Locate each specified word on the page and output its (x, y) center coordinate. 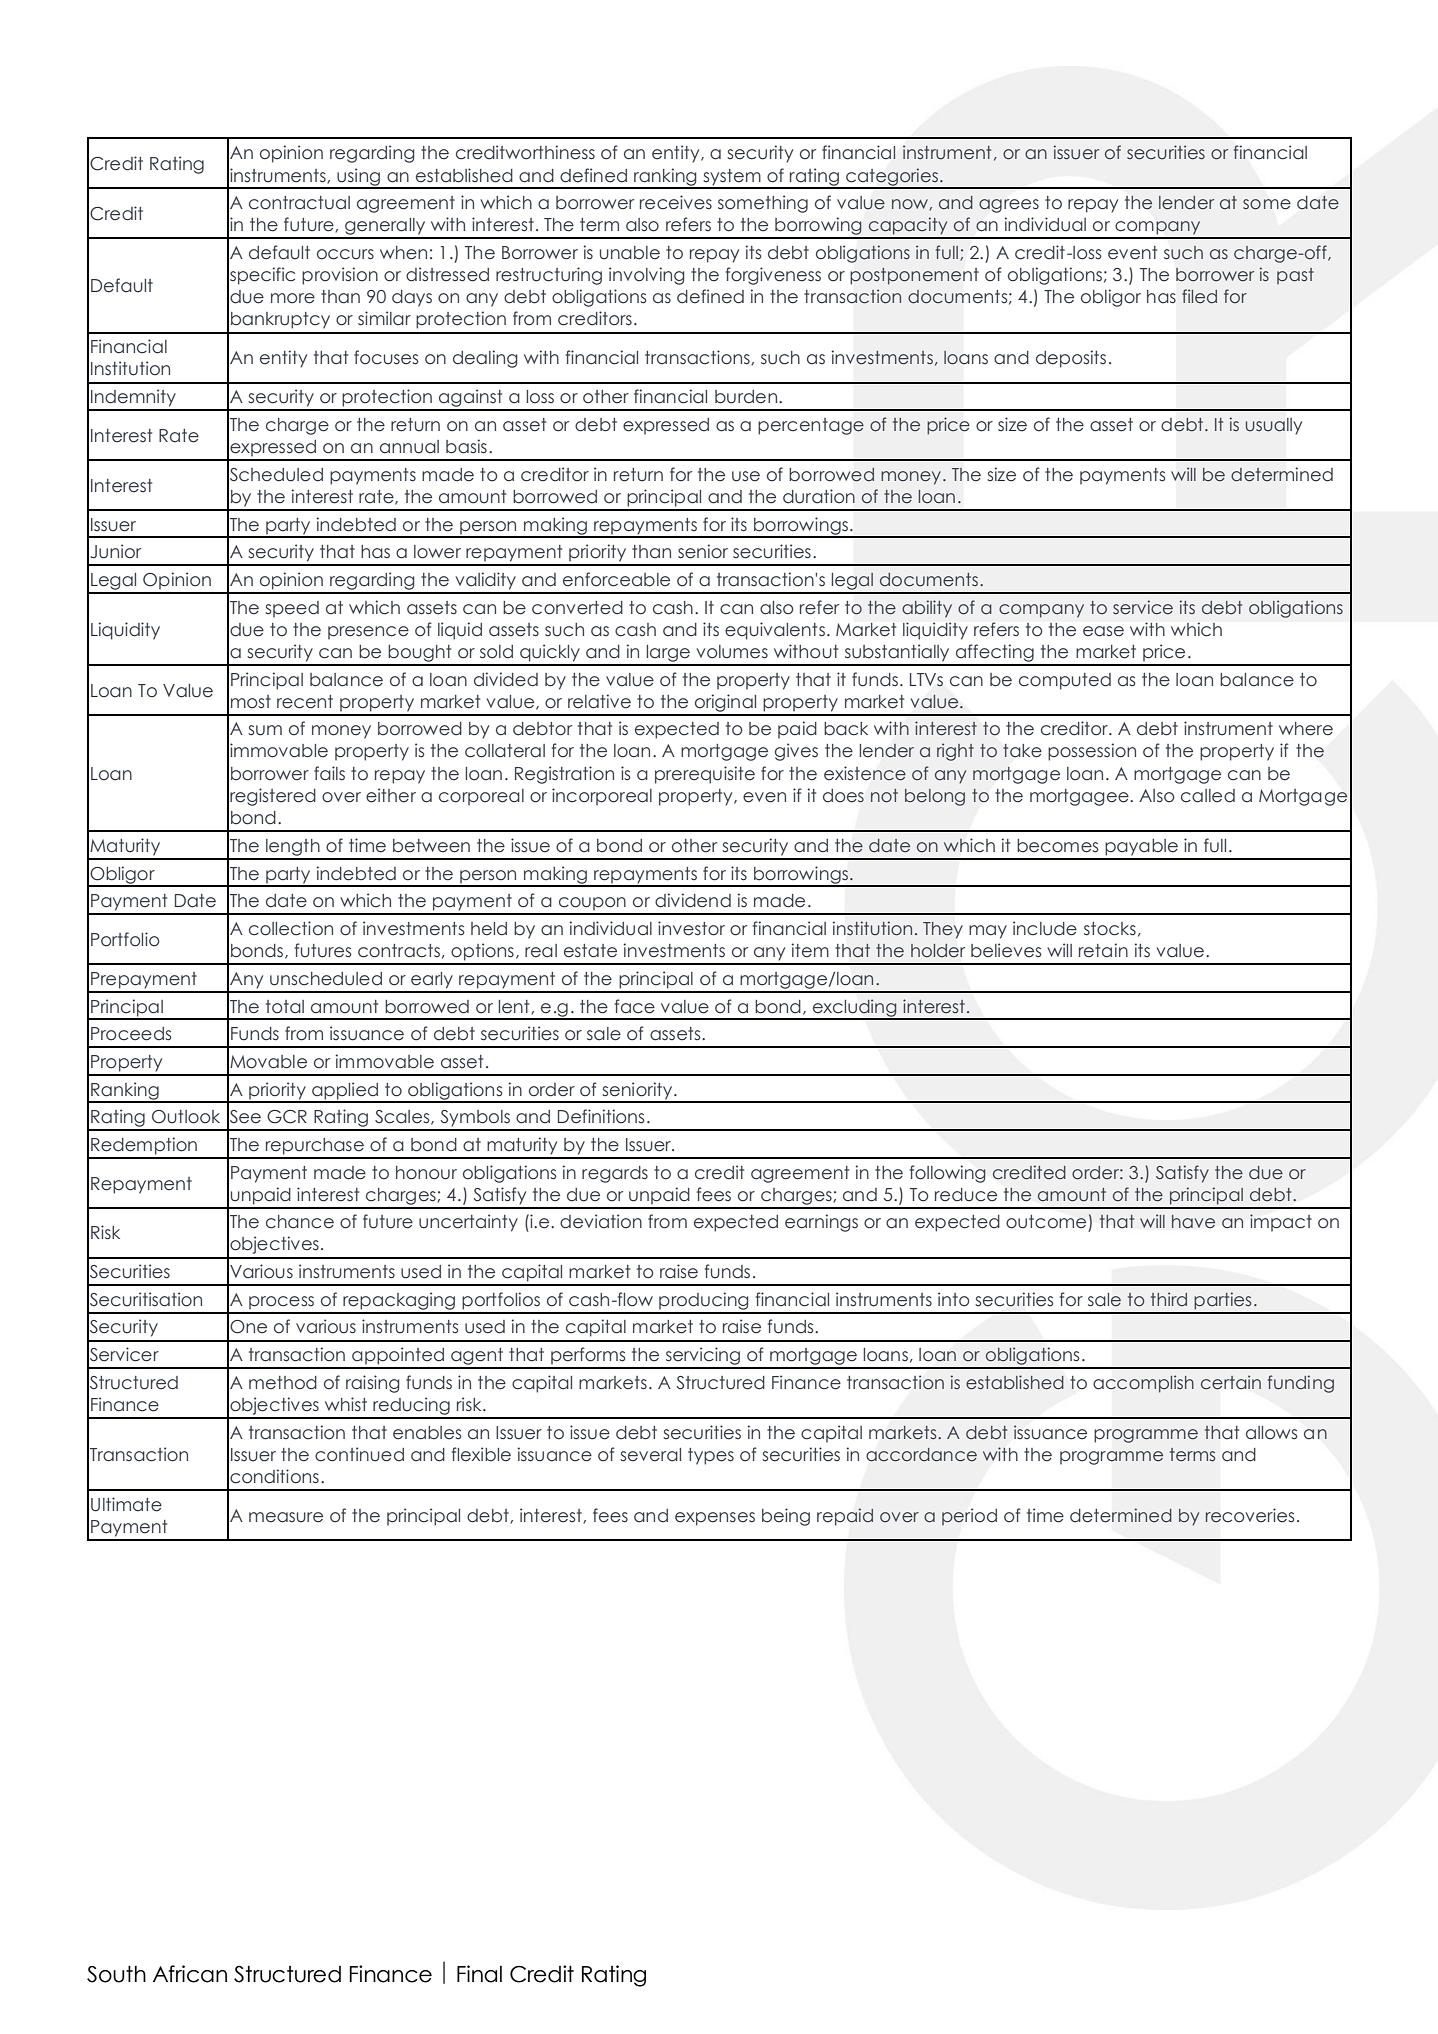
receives (676, 202)
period (969, 1517)
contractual (299, 203)
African (190, 1974)
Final (479, 1974)
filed (1199, 296)
